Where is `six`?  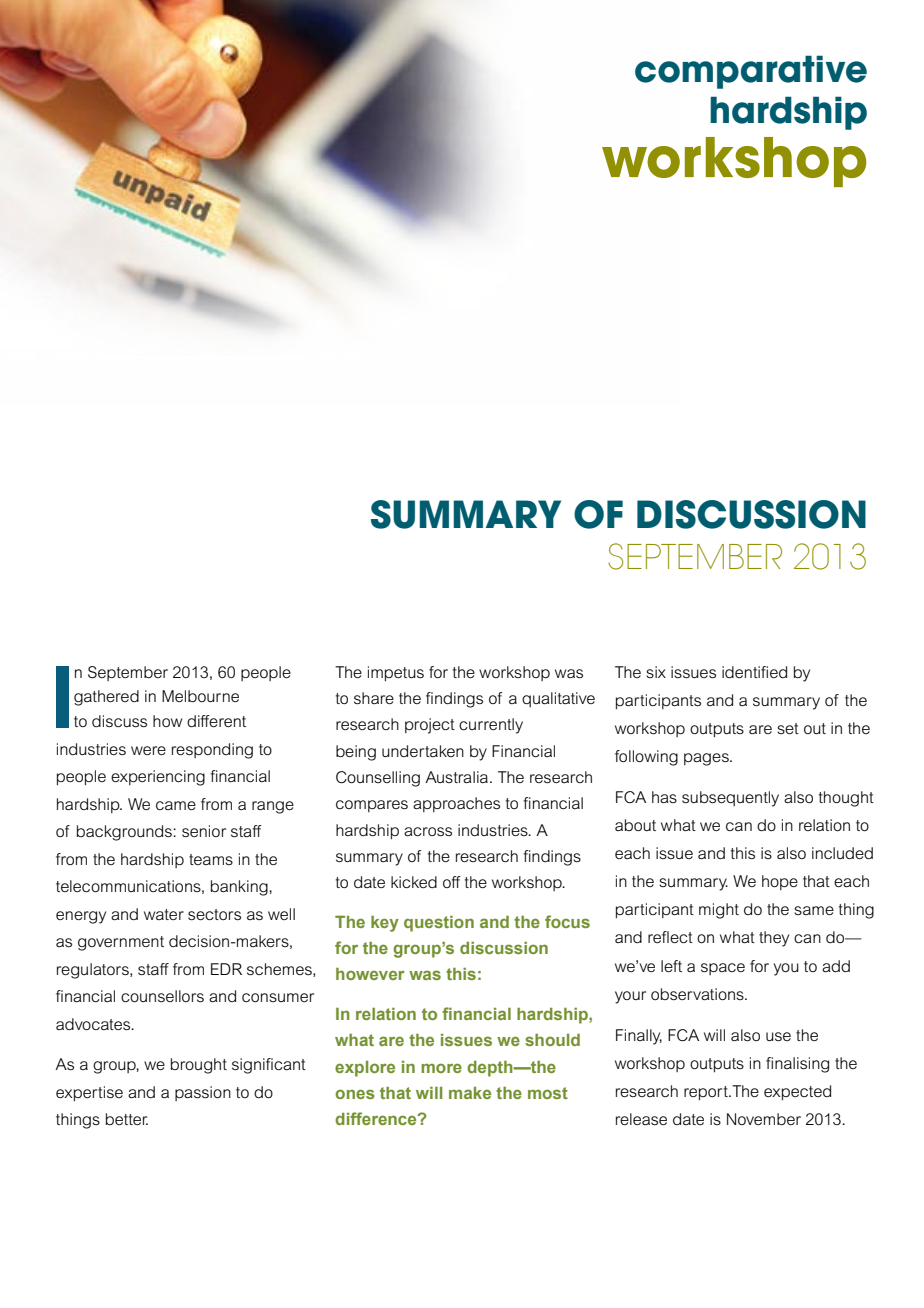 six is located at coordinates (656, 672).
